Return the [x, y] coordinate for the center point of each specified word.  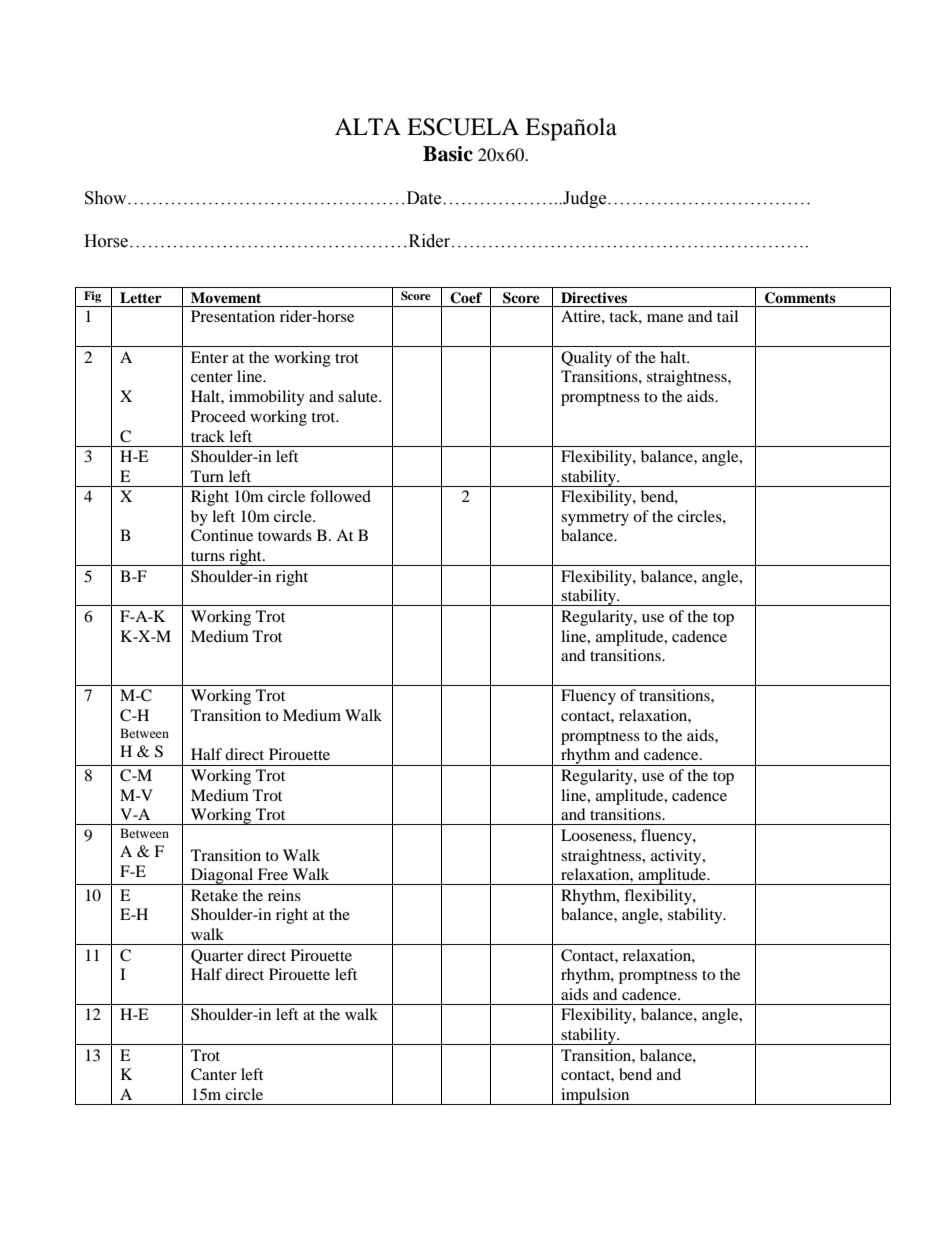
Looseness [597, 835]
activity [677, 857]
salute [359, 396]
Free [273, 874]
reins [284, 895]
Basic [448, 154]
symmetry [595, 519]
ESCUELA [463, 127]
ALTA [368, 126]
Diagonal [222, 876]
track [208, 436]
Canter [214, 1074]
